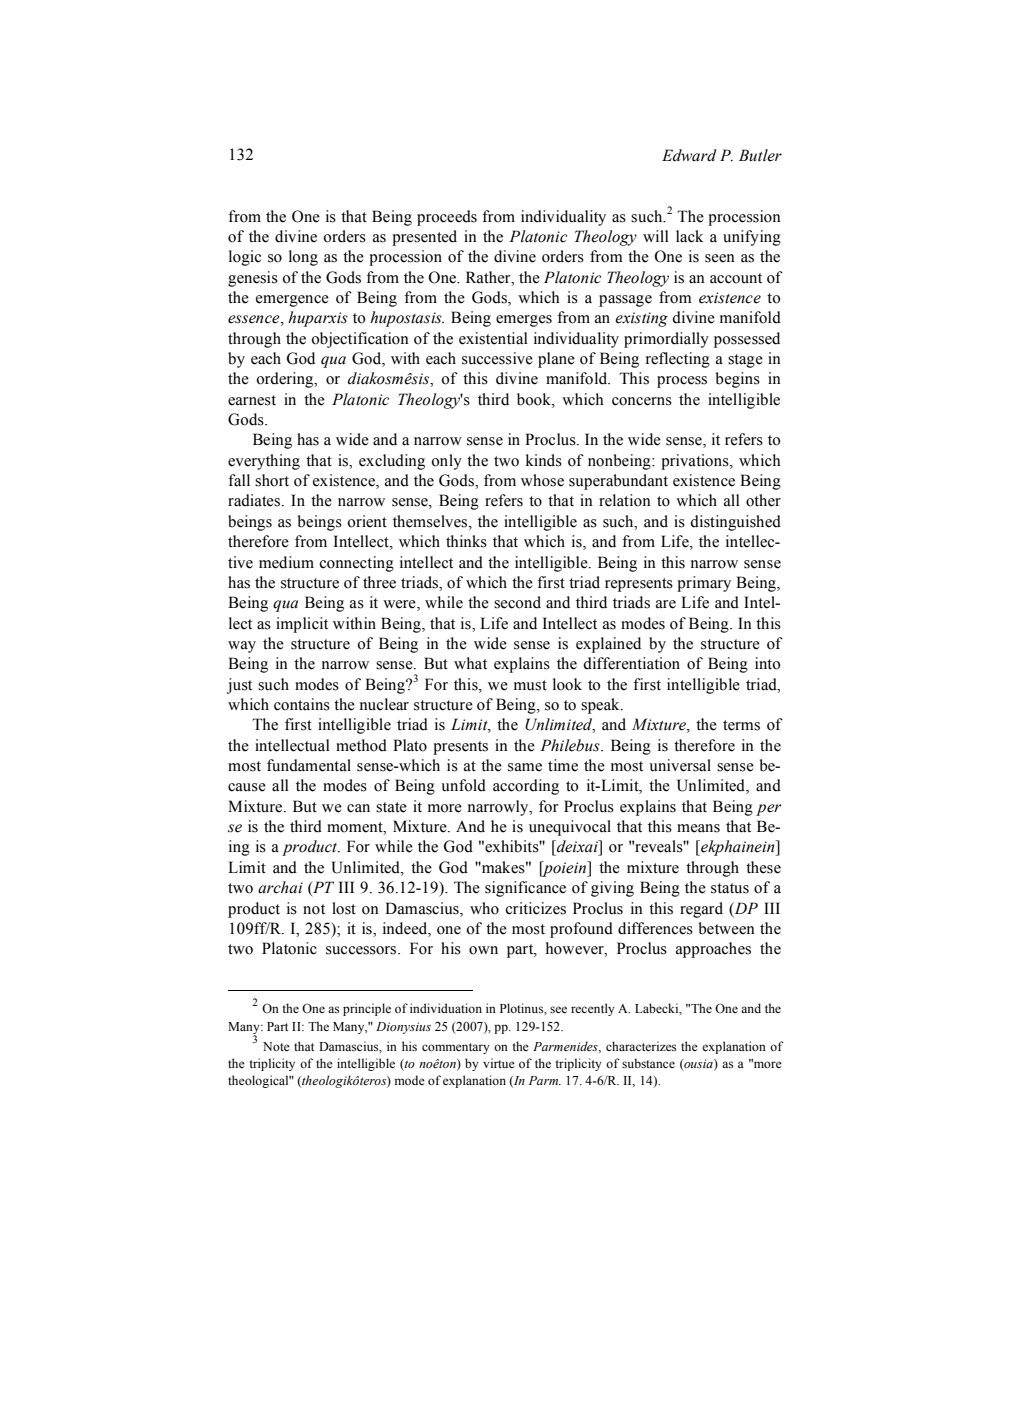  What do you see at coordinates (517, 602) in the document?
I see `second` at bounding box center [517, 602].
